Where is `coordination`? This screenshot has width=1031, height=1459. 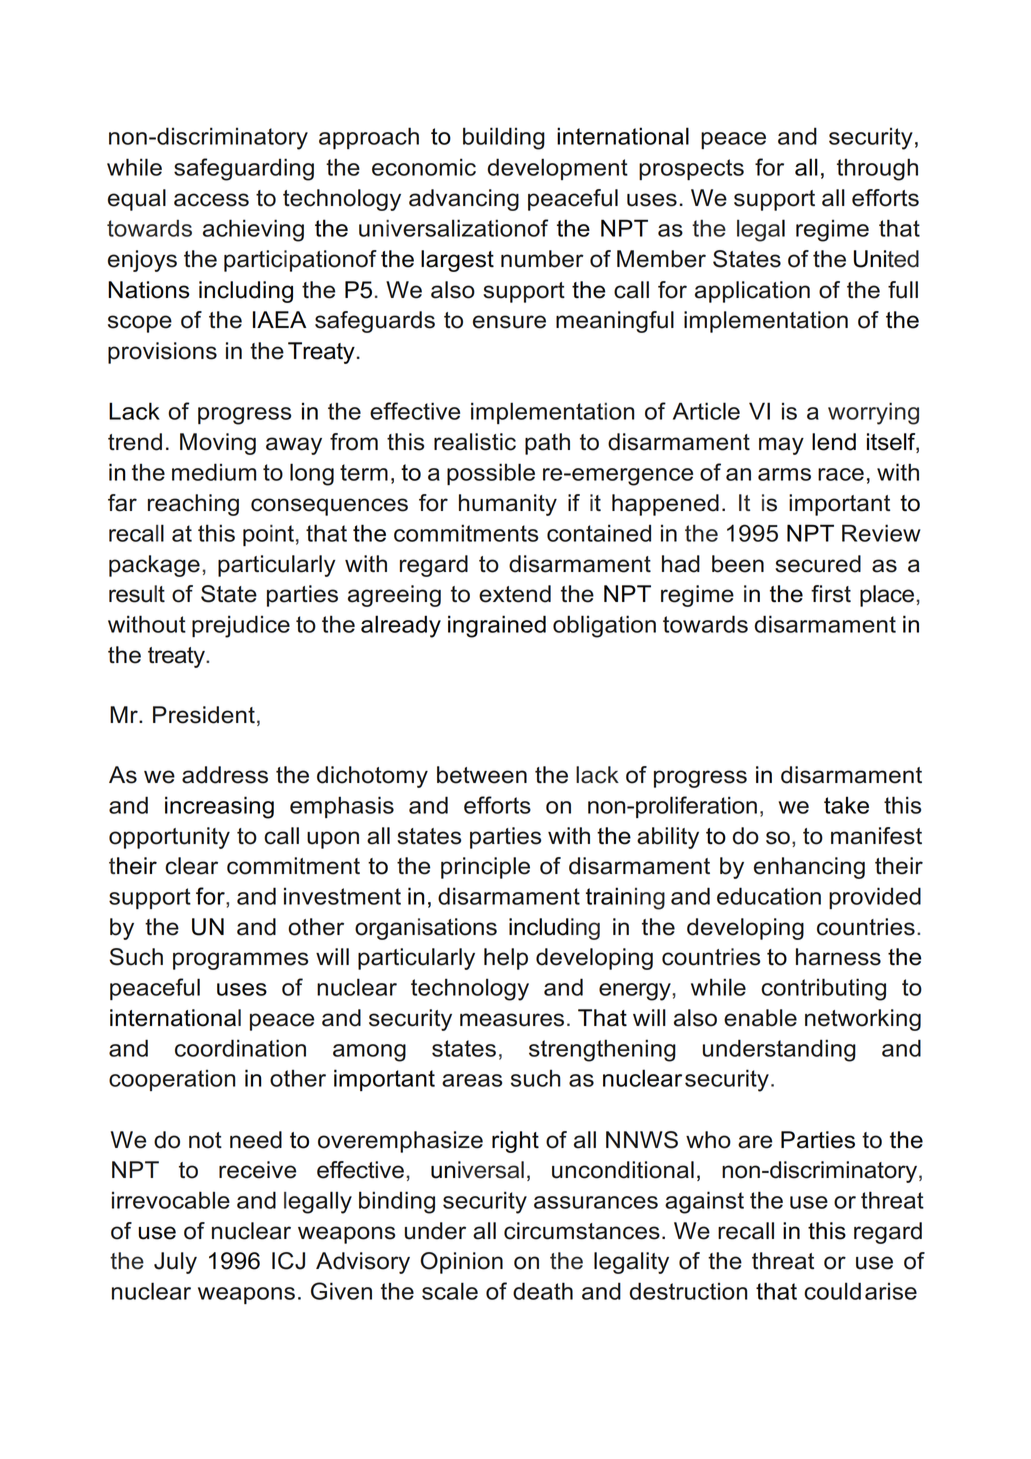
coordination is located at coordinates (240, 1048).
